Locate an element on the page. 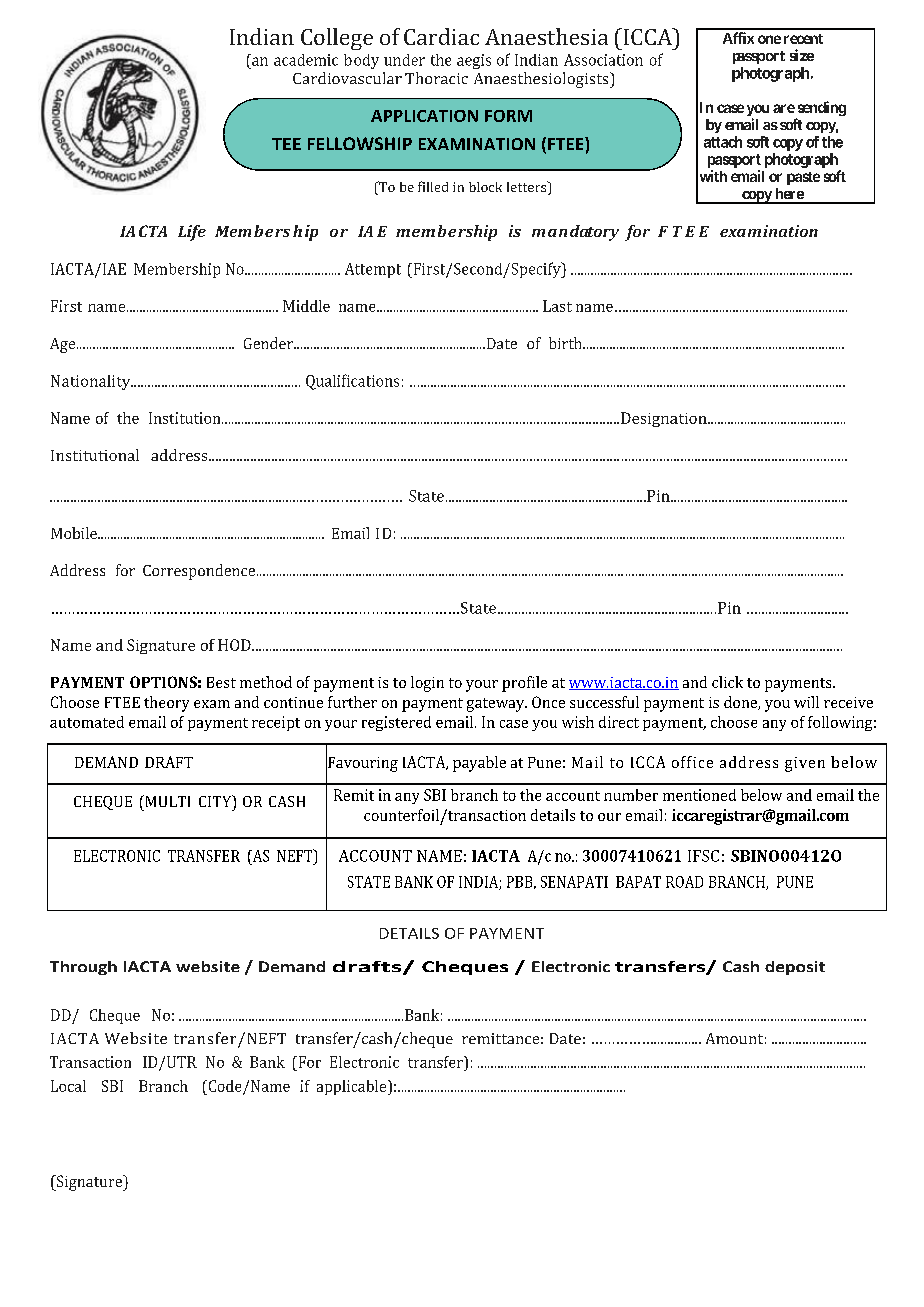 This page has width=924, height=1307. Local is located at coordinates (68, 1086).
